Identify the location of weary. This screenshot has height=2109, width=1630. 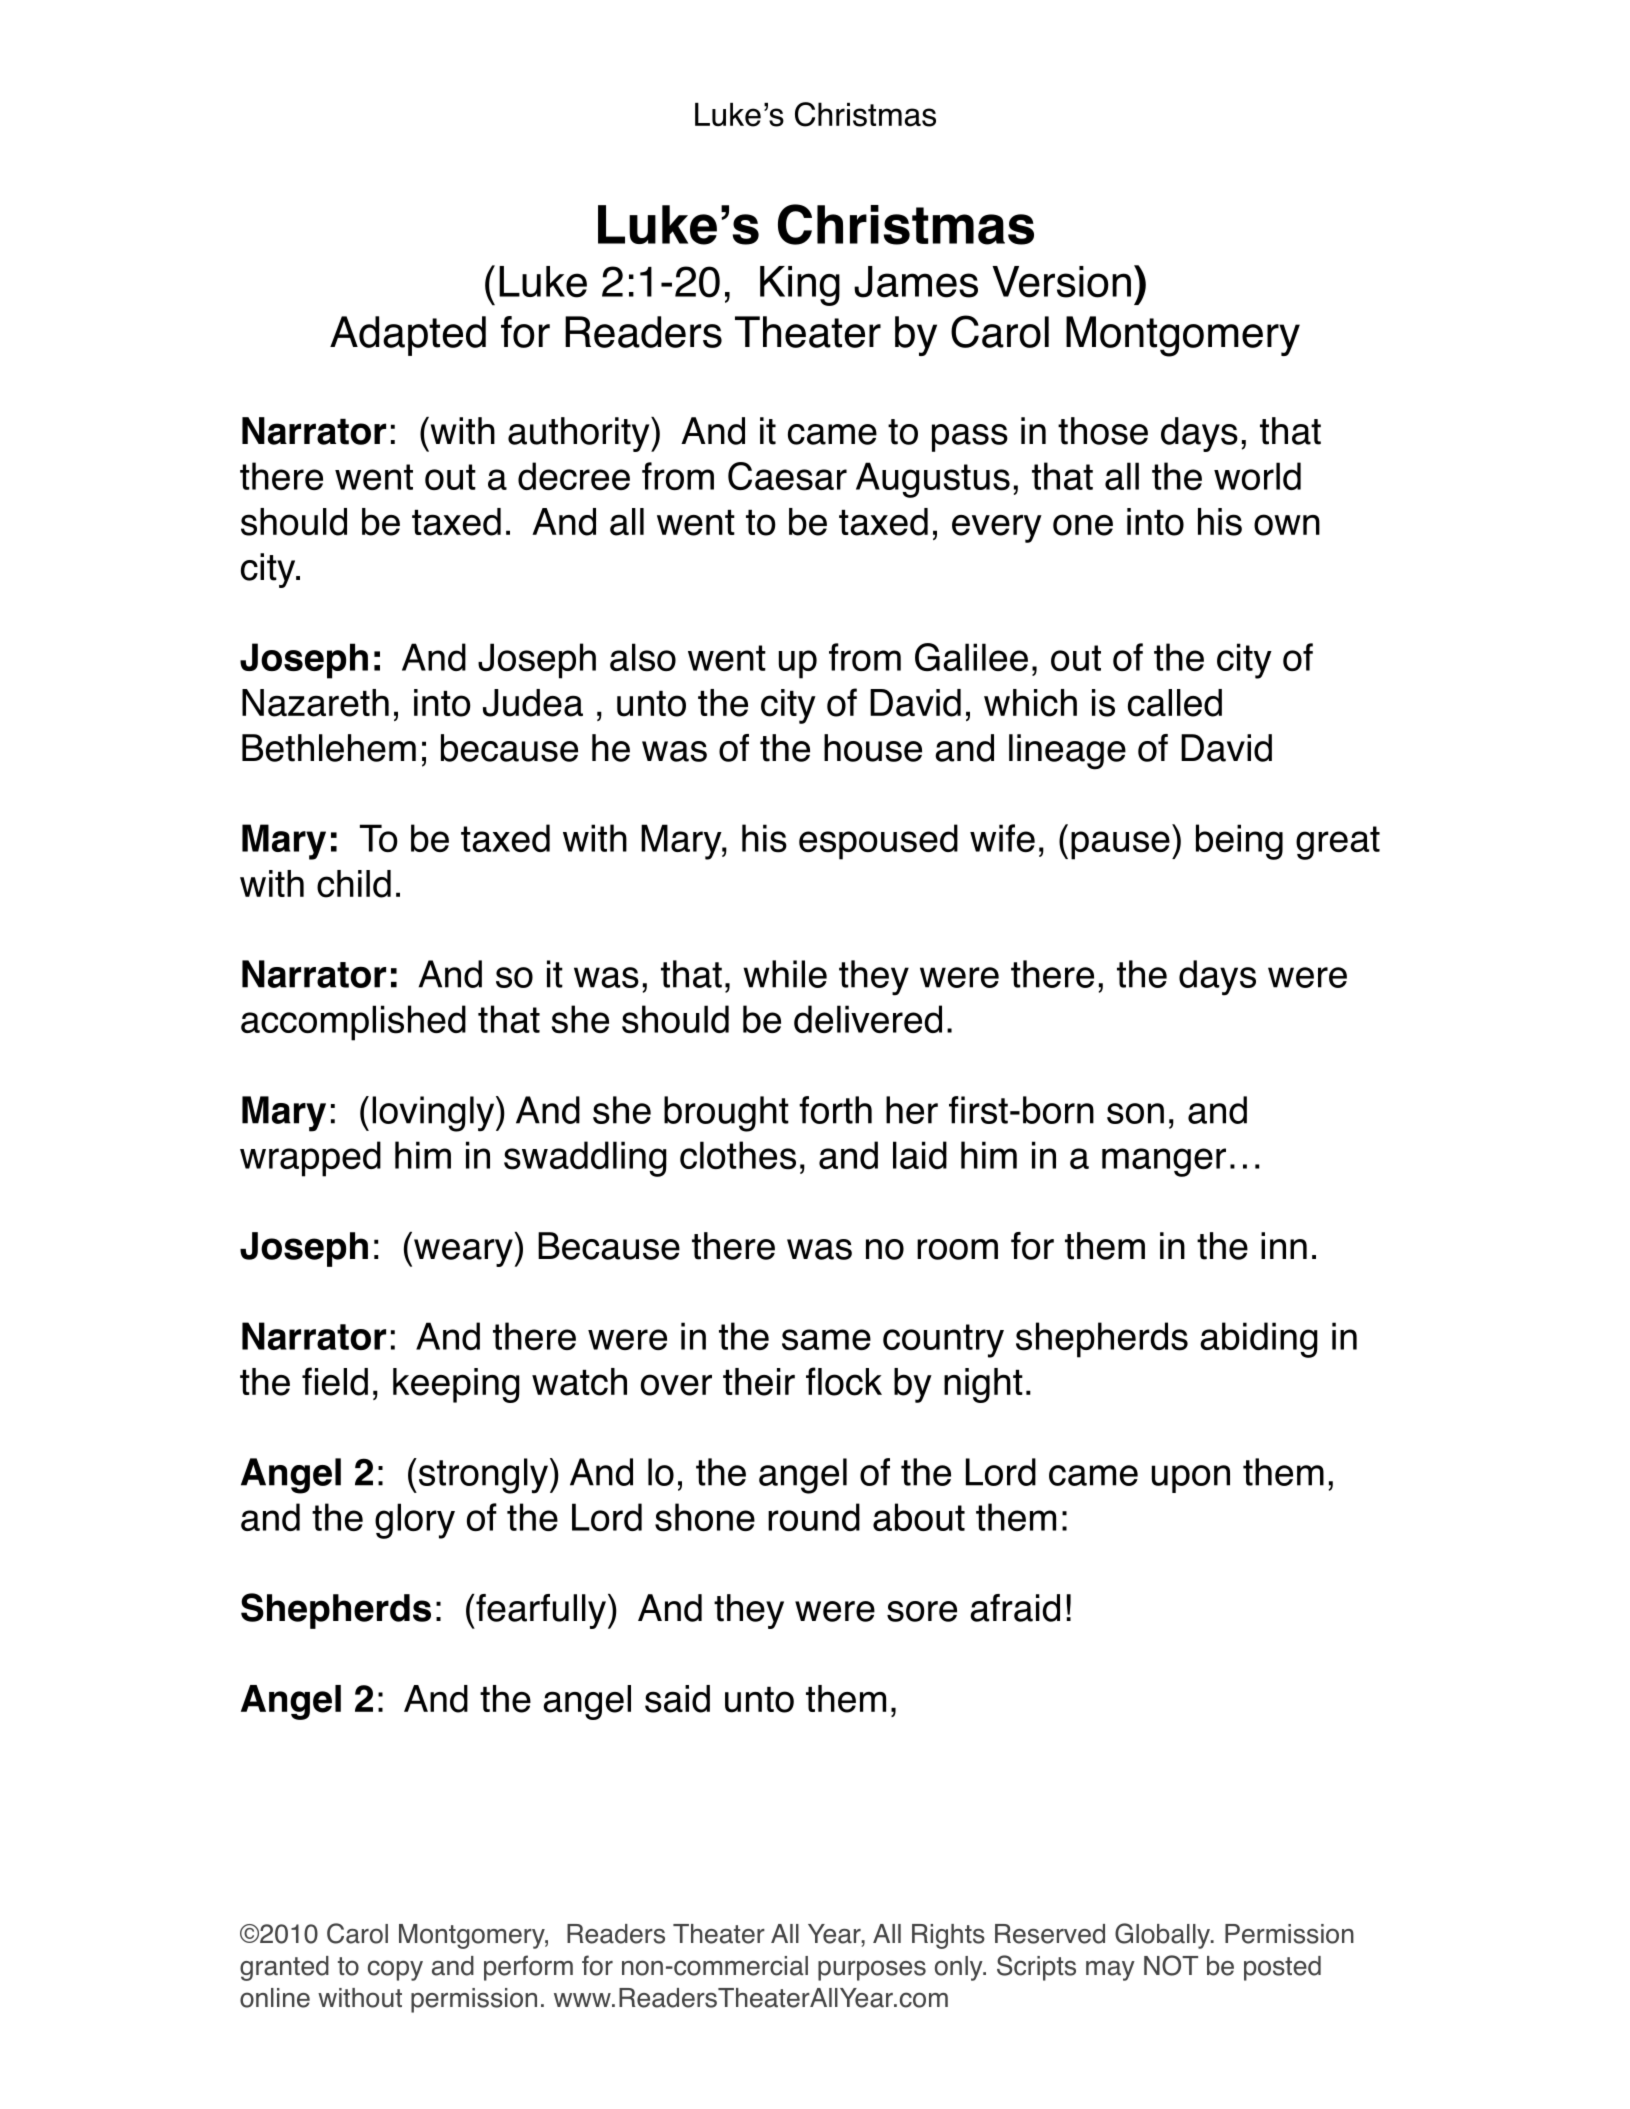
(463, 1253).
